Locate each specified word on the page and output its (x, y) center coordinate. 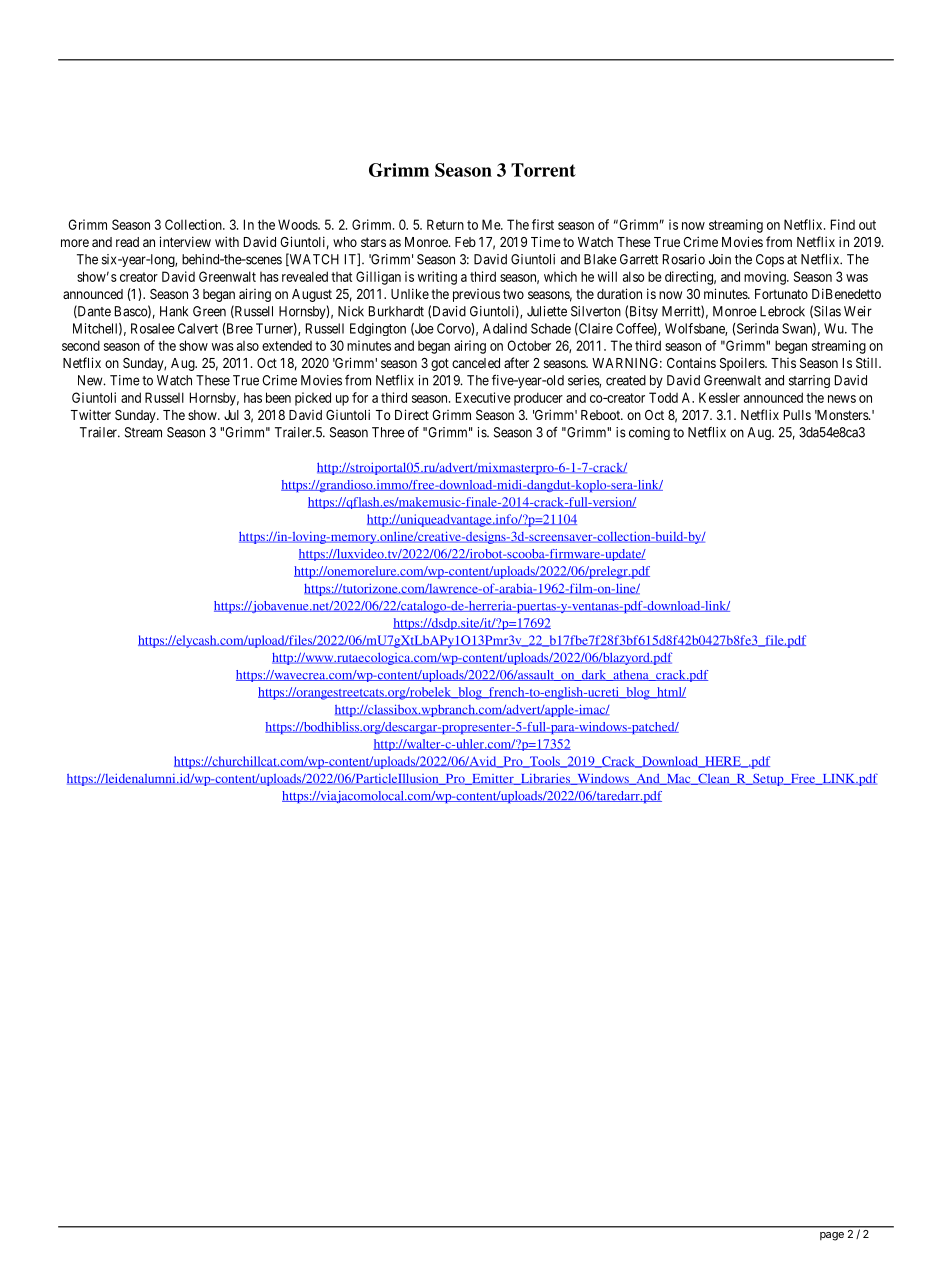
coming (649, 433)
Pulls (797, 415)
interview (185, 241)
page (832, 1236)
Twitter (91, 414)
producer (538, 399)
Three (388, 432)
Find (843, 224)
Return (445, 224)
